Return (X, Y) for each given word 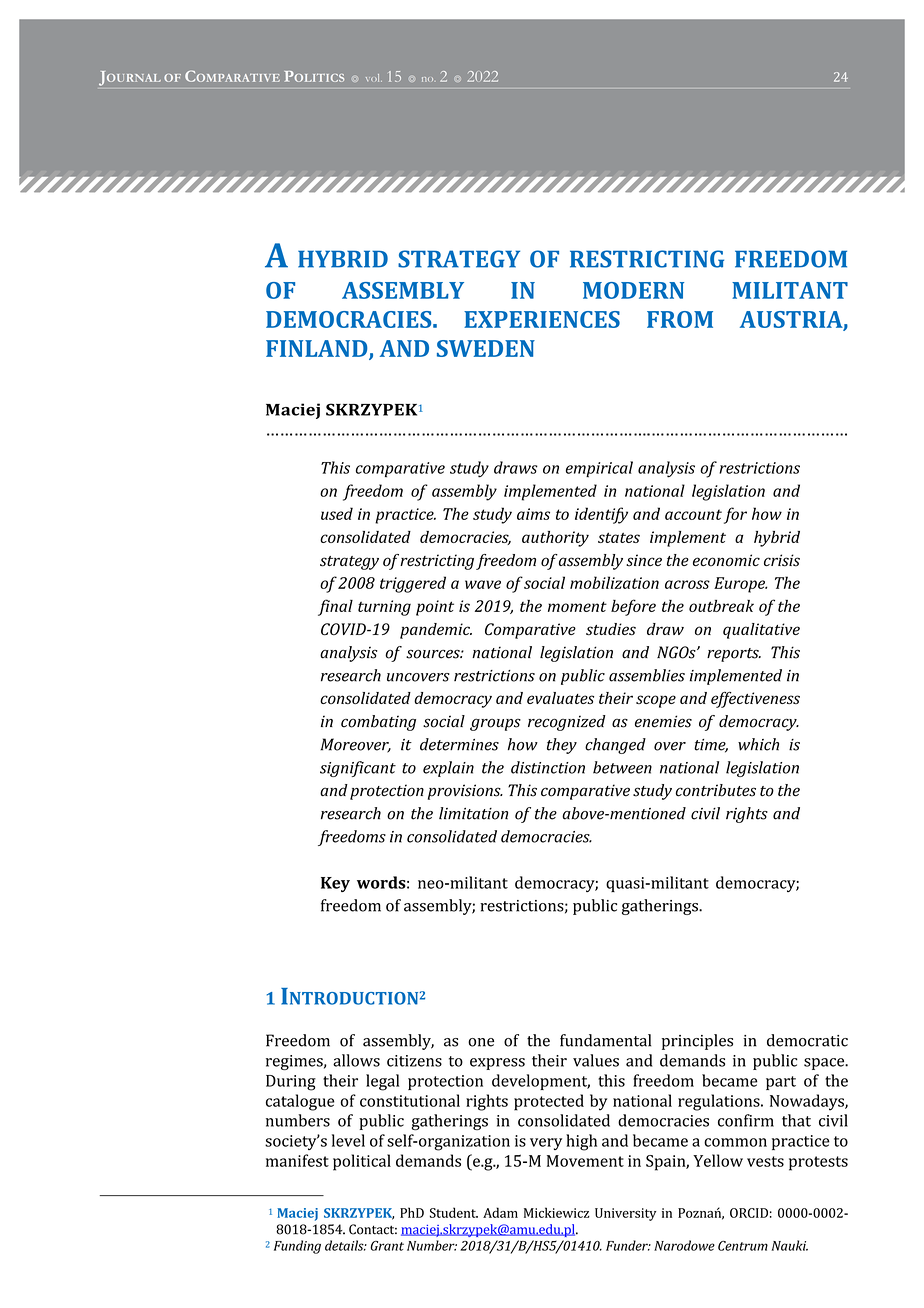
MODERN (633, 290)
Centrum (743, 1246)
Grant (387, 1246)
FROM (680, 319)
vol (374, 78)
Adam (500, 1212)
